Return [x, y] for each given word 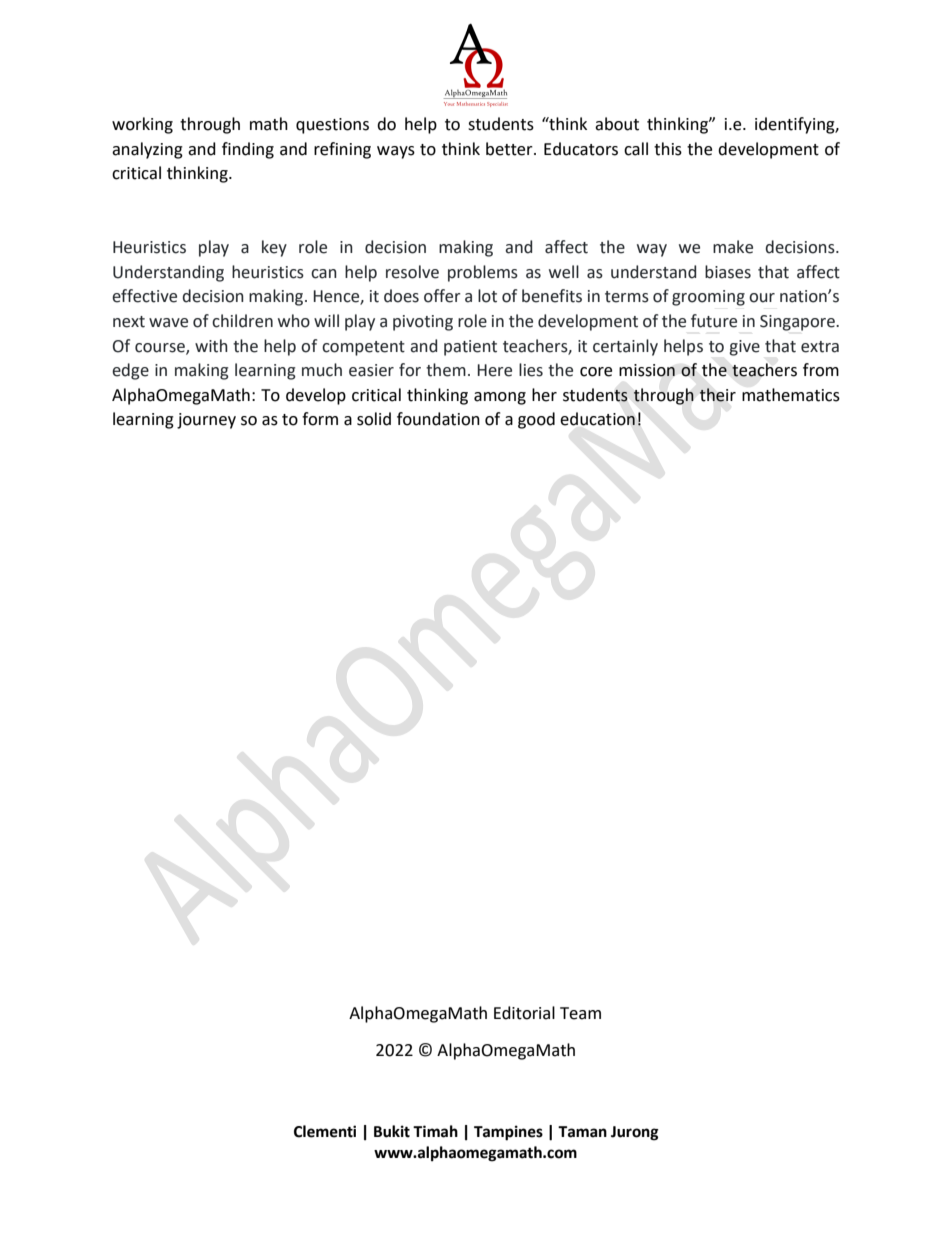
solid [374, 419]
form [320, 419]
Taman [582, 1132]
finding [248, 150]
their [717, 395]
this [668, 149]
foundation [438, 419]
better [510, 149]
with [211, 346]
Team [580, 1013]
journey [206, 421]
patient [470, 348]
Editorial [524, 1013]
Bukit [392, 1131]
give [744, 348]
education [597, 419]
